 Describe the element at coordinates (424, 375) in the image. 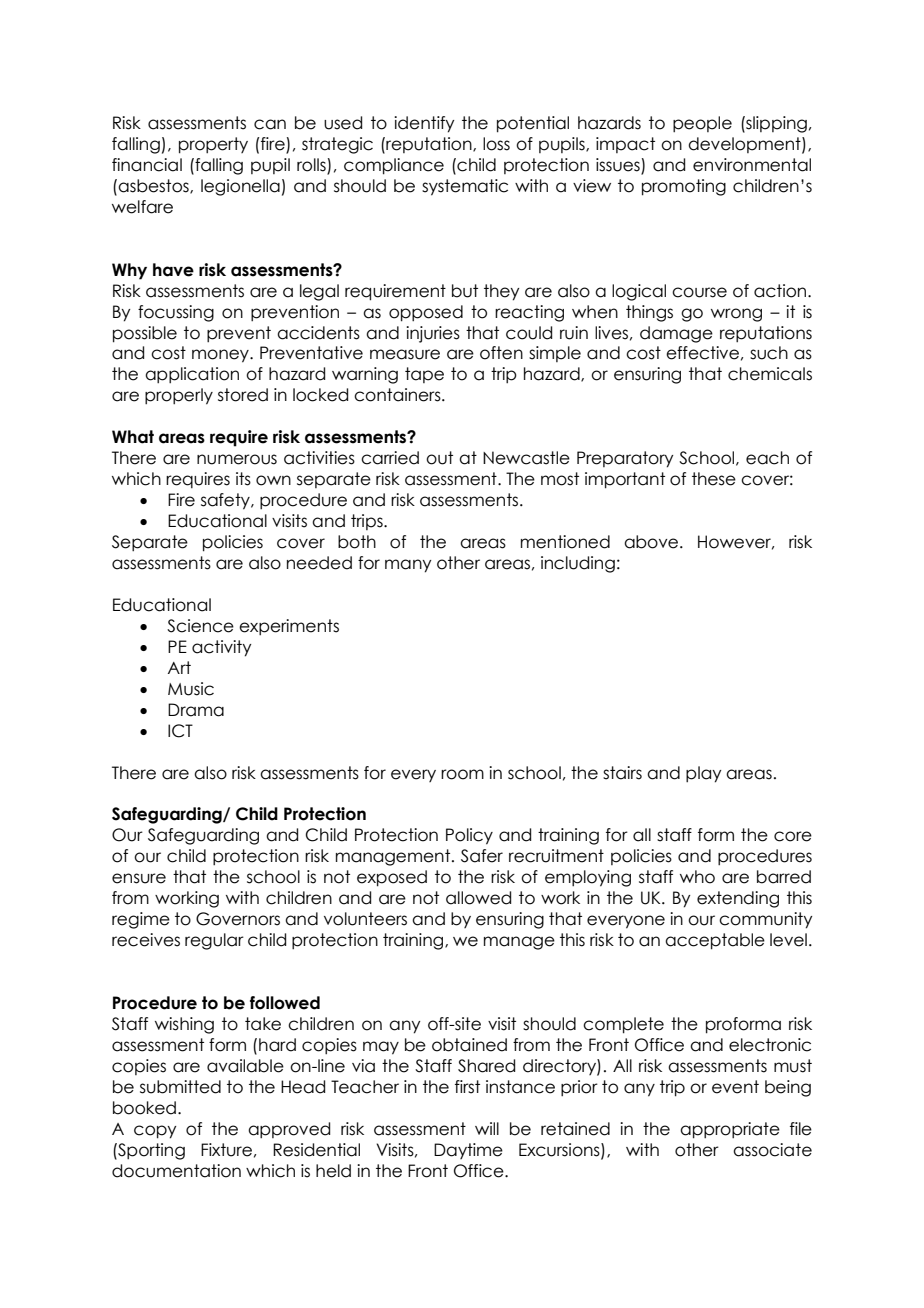

I see `tape` at that location.
